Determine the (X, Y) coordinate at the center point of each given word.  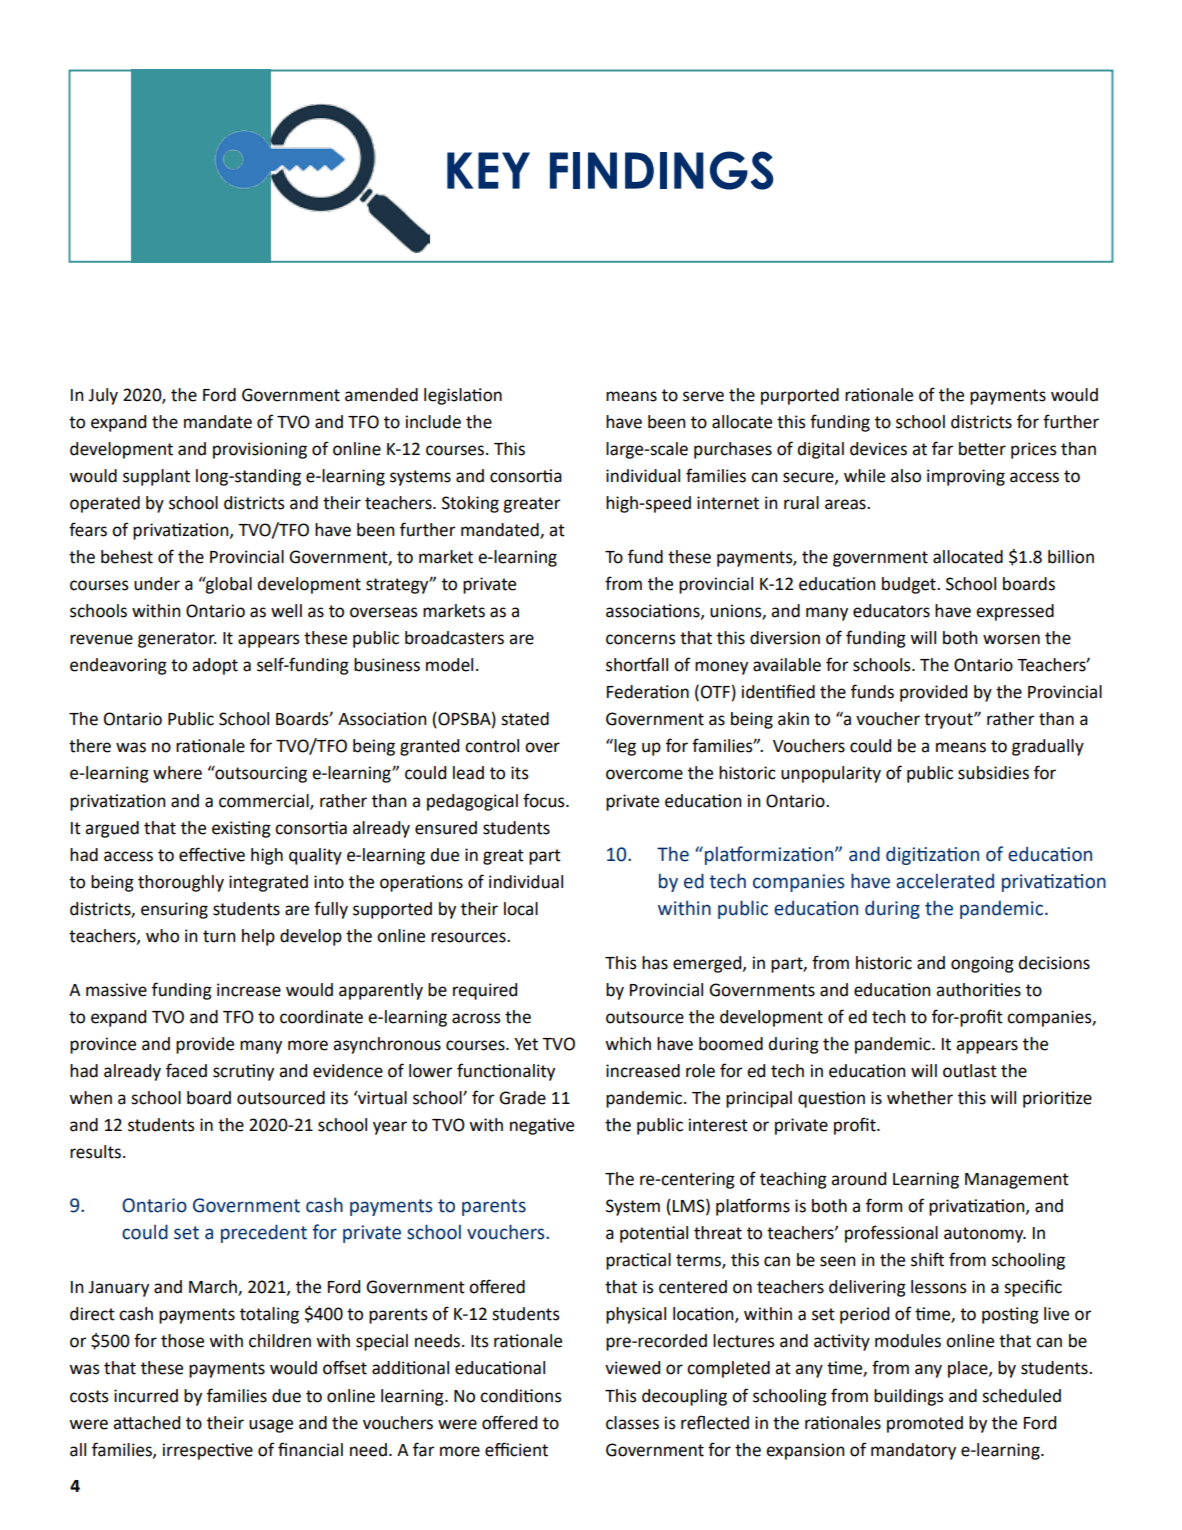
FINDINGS (661, 170)
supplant (156, 477)
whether (920, 1098)
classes (632, 1423)
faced (186, 1070)
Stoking (470, 504)
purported (800, 396)
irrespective (208, 1451)
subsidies (993, 773)
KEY (488, 170)
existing (241, 829)
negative (542, 1126)
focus (545, 800)
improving (966, 477)
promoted (925, 1424)
